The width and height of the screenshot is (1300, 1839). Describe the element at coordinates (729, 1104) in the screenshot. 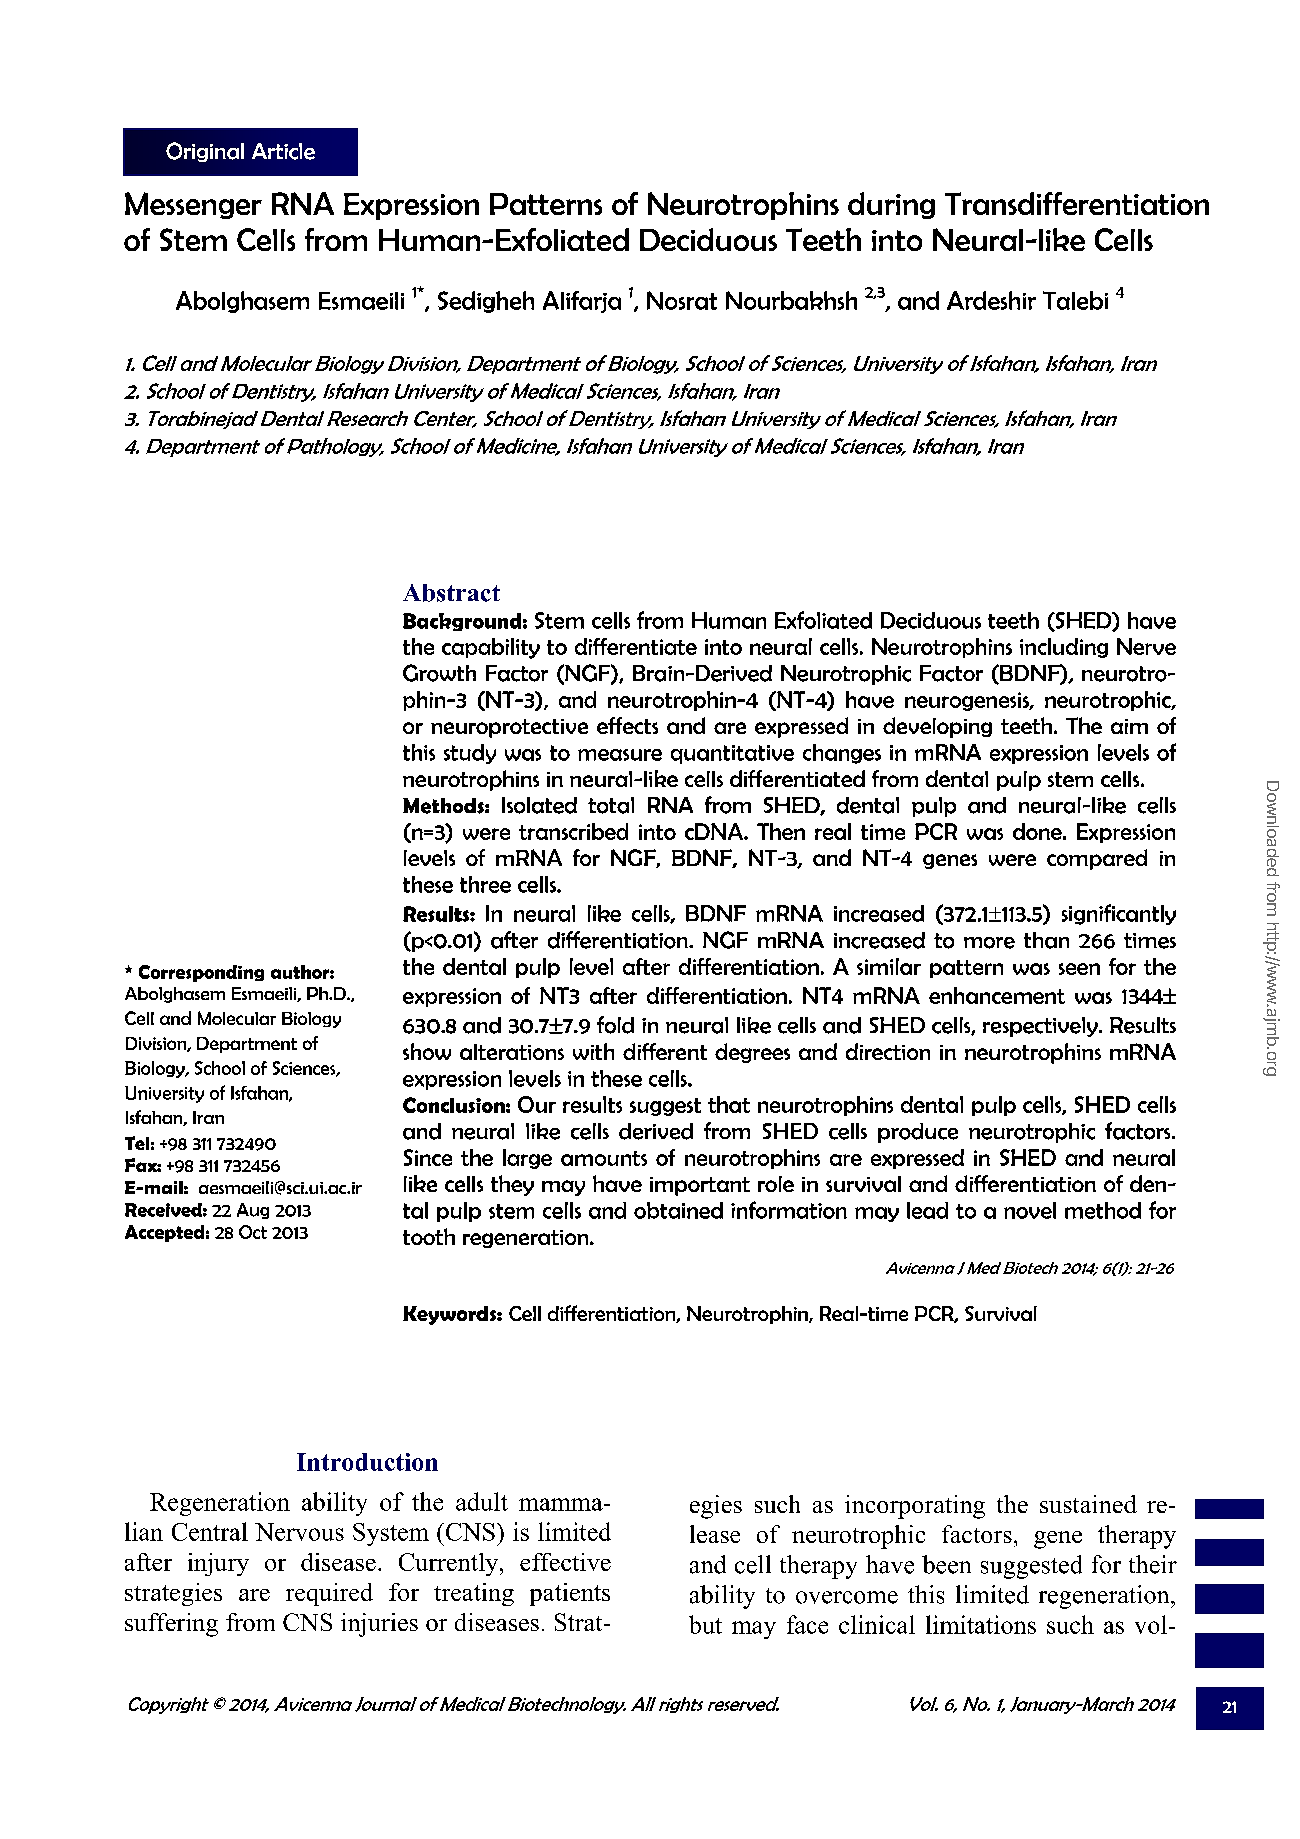

I see `that` at that location.
